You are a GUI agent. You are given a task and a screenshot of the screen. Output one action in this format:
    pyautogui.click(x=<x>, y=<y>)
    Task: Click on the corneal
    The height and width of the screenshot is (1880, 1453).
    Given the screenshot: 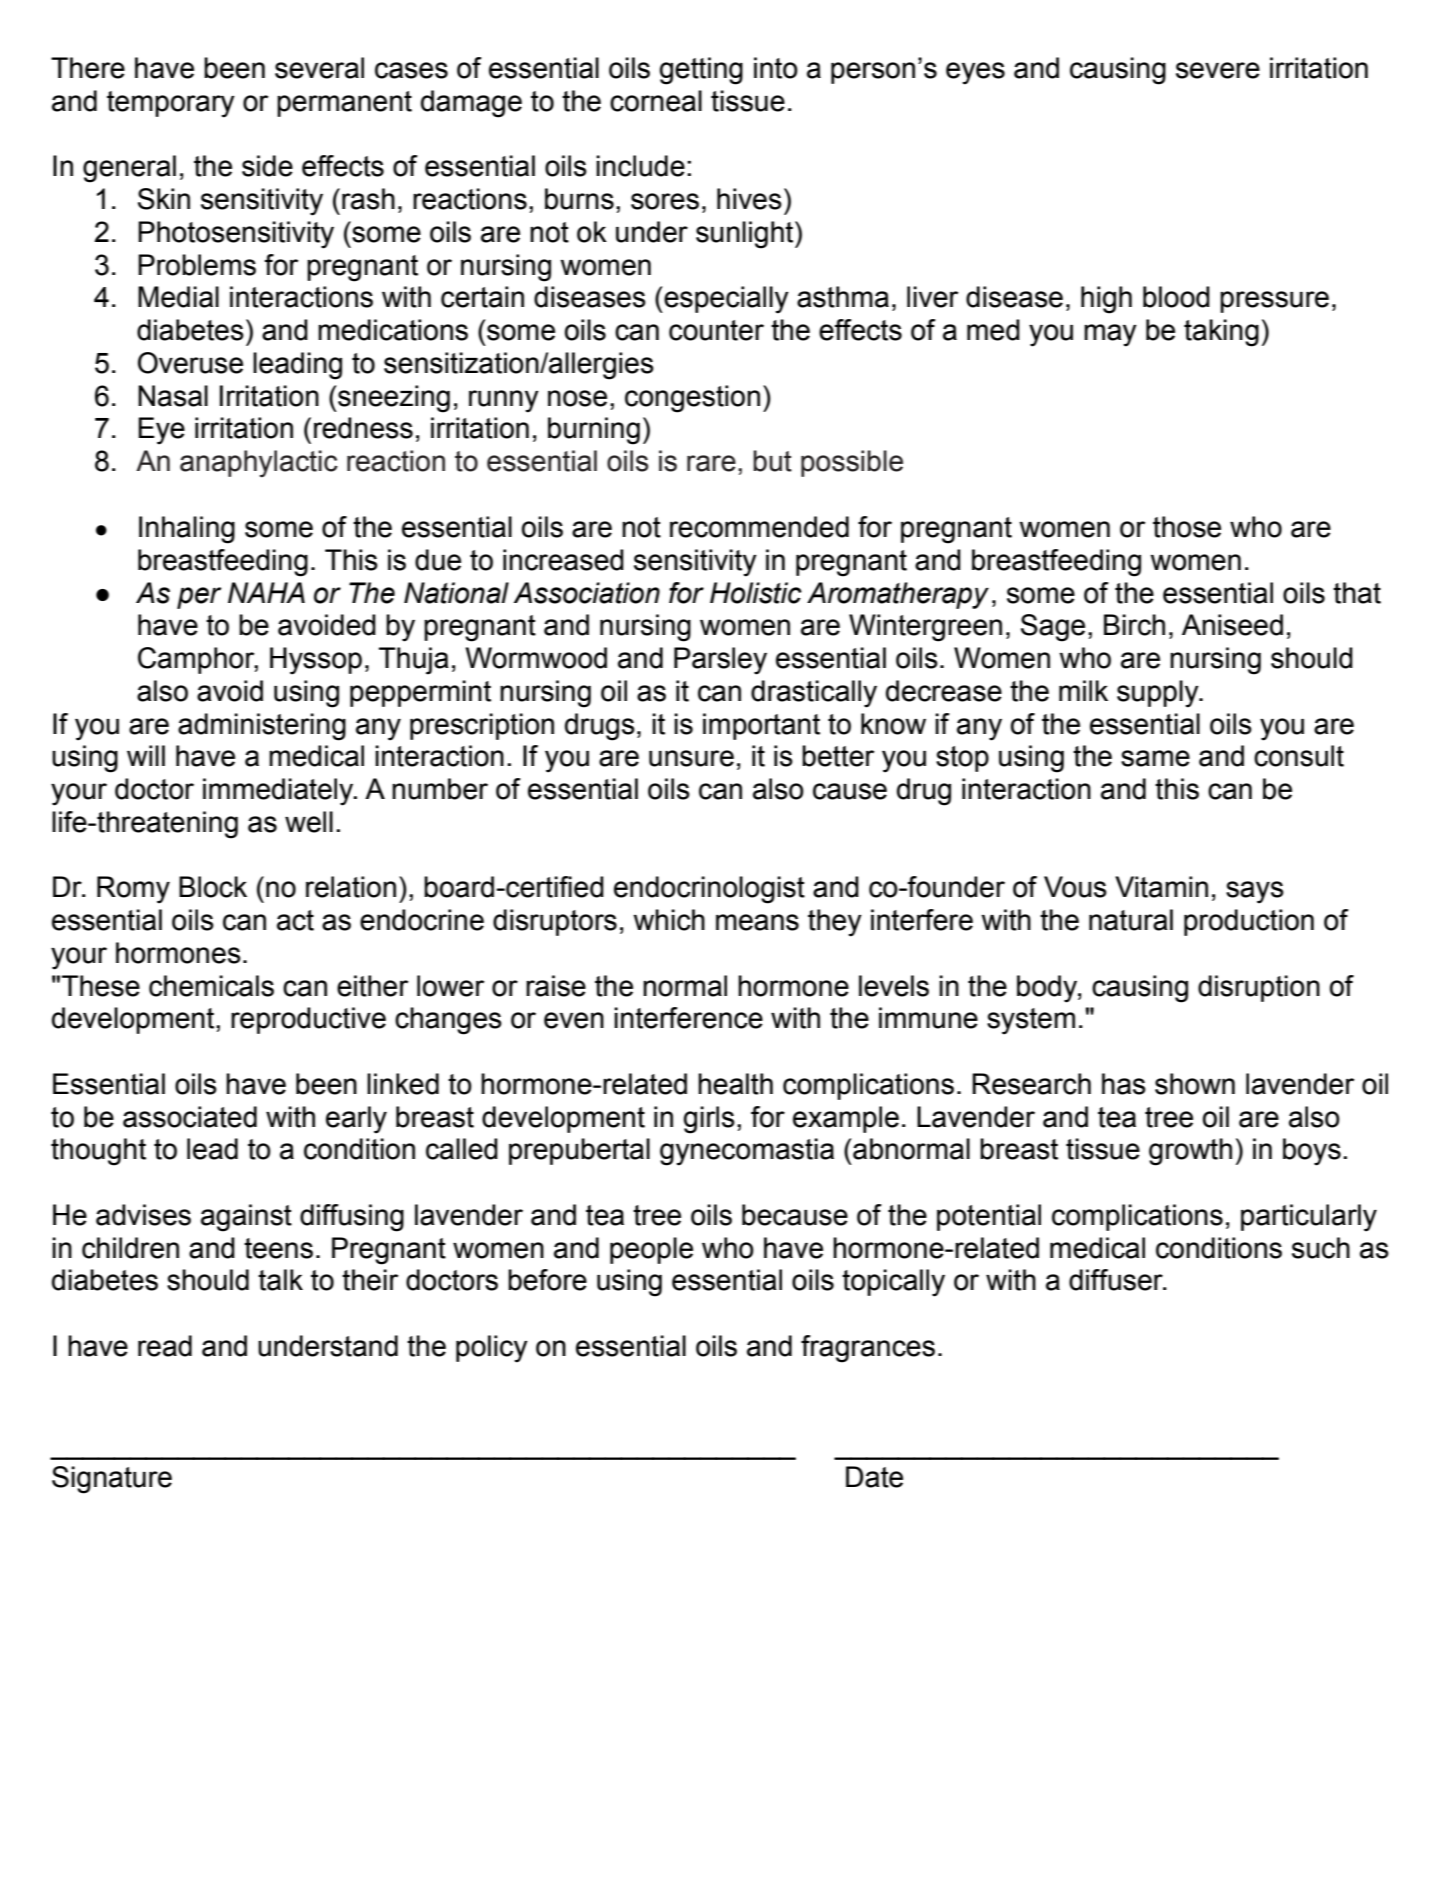 What is the action you would take?
    pyautogui.click(x=656, y=101)
